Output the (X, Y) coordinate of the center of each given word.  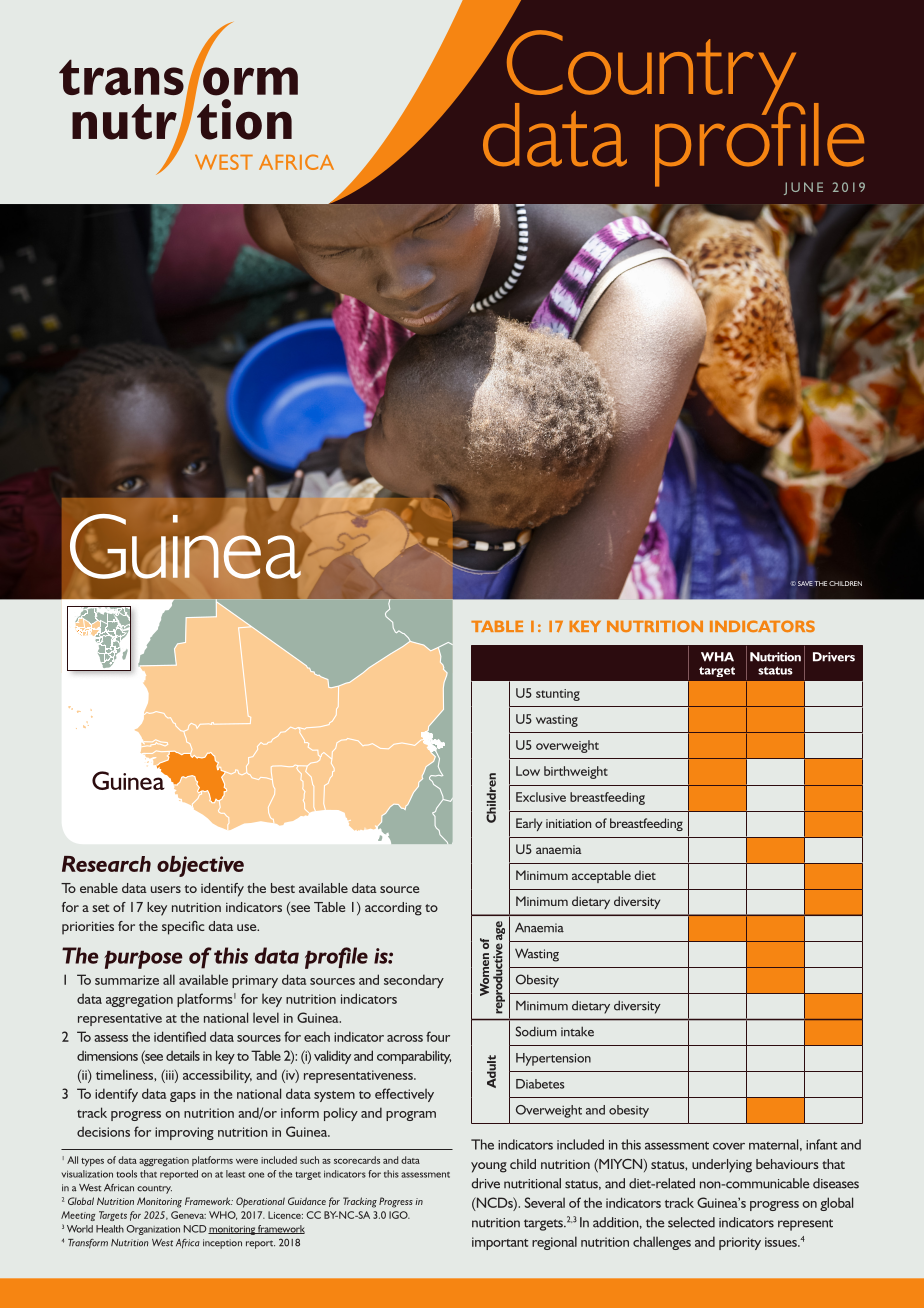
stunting (558, 695)
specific (183, 928)
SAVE (805, 583)
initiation (568, 823)
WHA (717, 657)
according (393, 909)
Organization (153, 1230)
